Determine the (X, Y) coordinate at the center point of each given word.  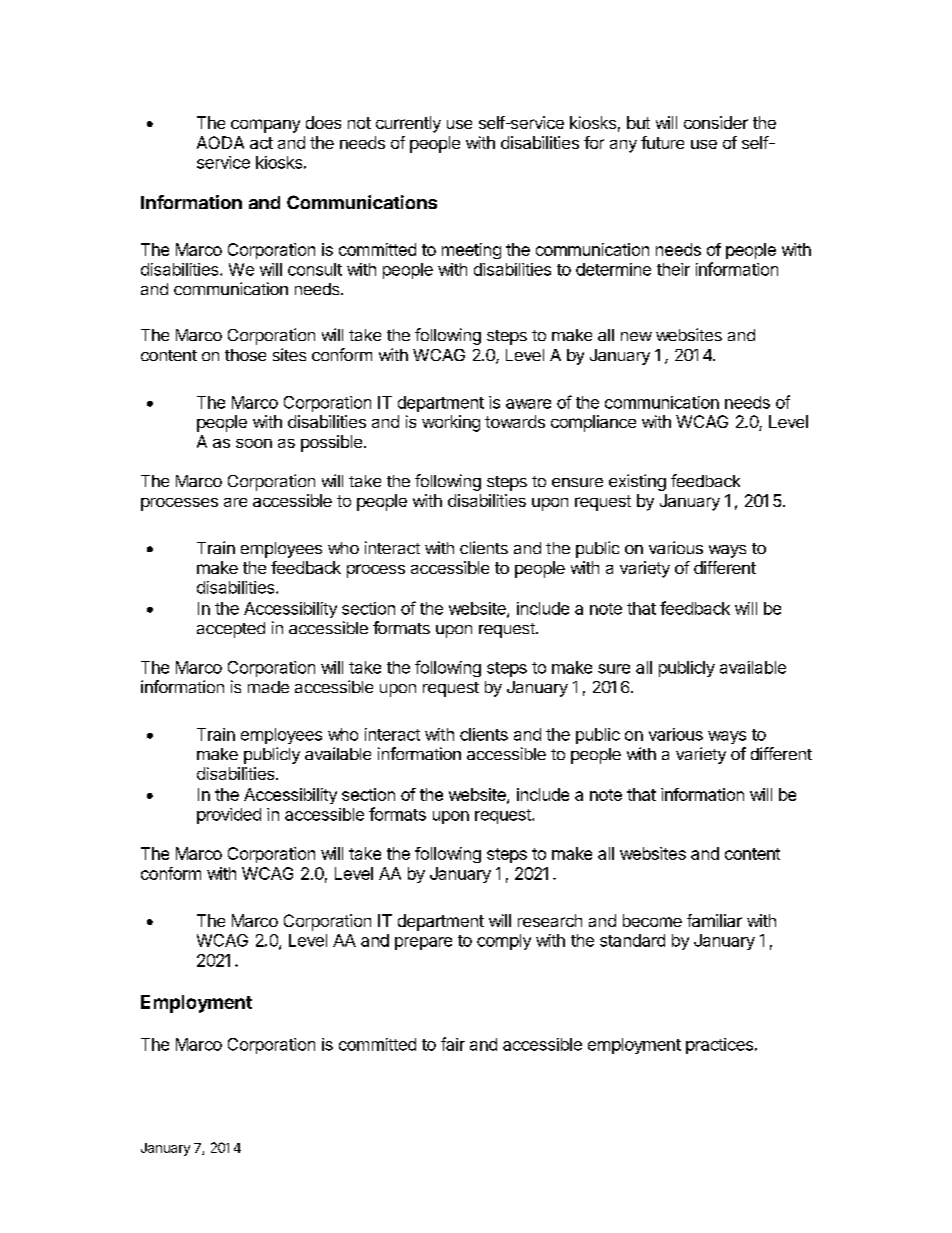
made (268, 687)
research (550, 920)
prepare (423, 943)
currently (408, 124)
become (652, 920)
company (265, 126)
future (662, 142)
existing (637, 482)
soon (254, 443)
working (451, 423)
